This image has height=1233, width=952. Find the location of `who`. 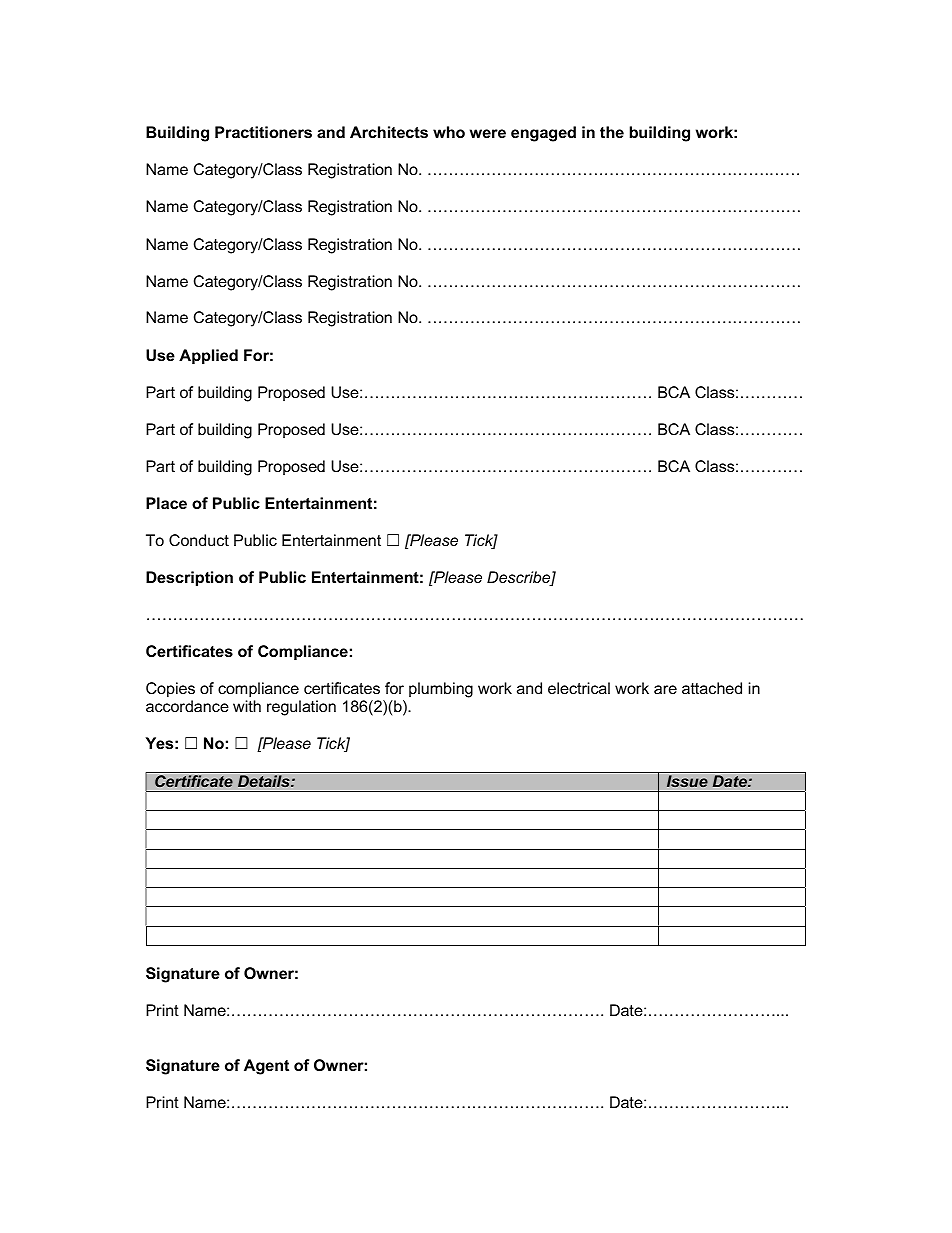

who is located at coordinates (449, 132).
